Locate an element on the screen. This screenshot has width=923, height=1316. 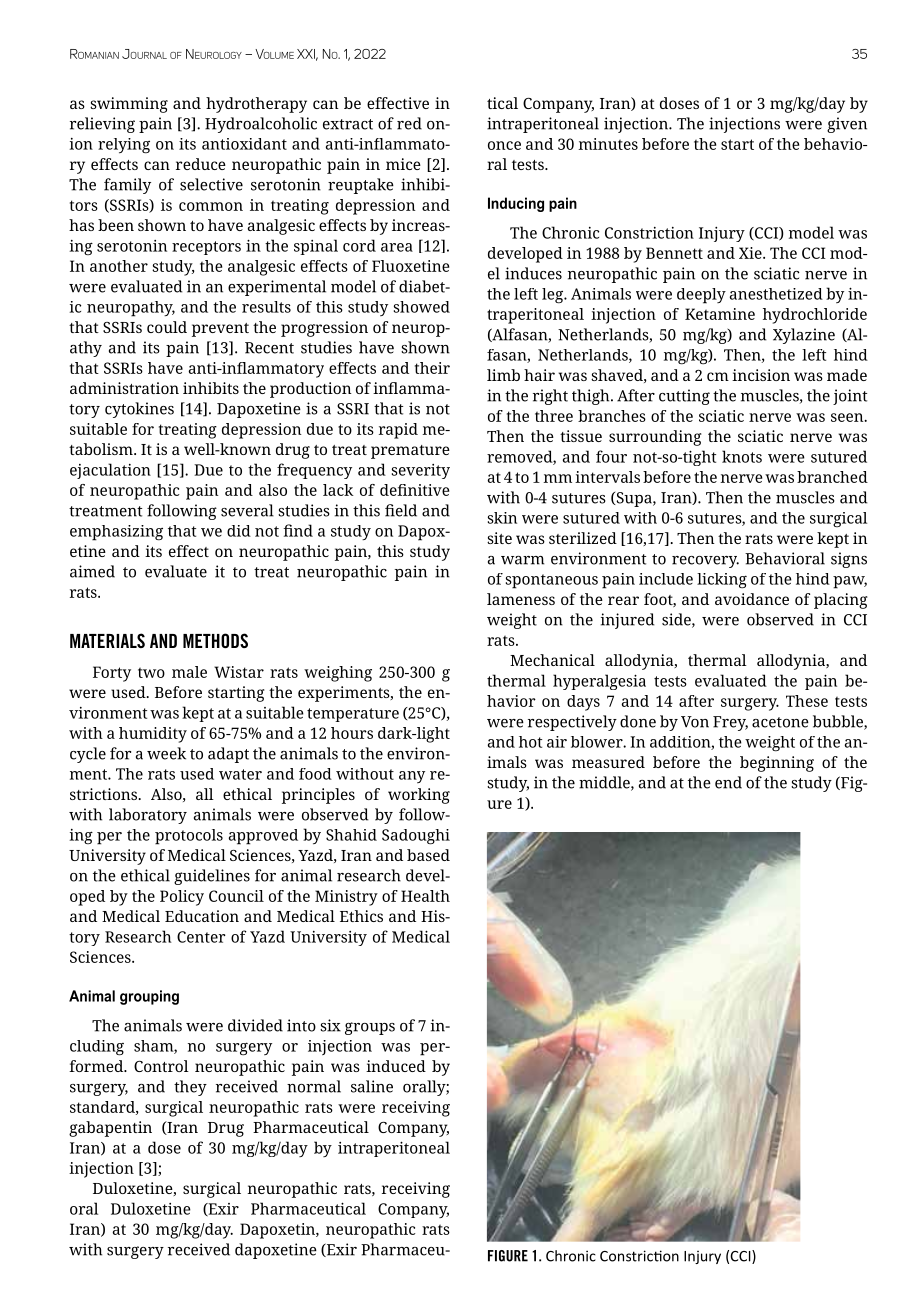
based is located at coordinates (428, 855).
